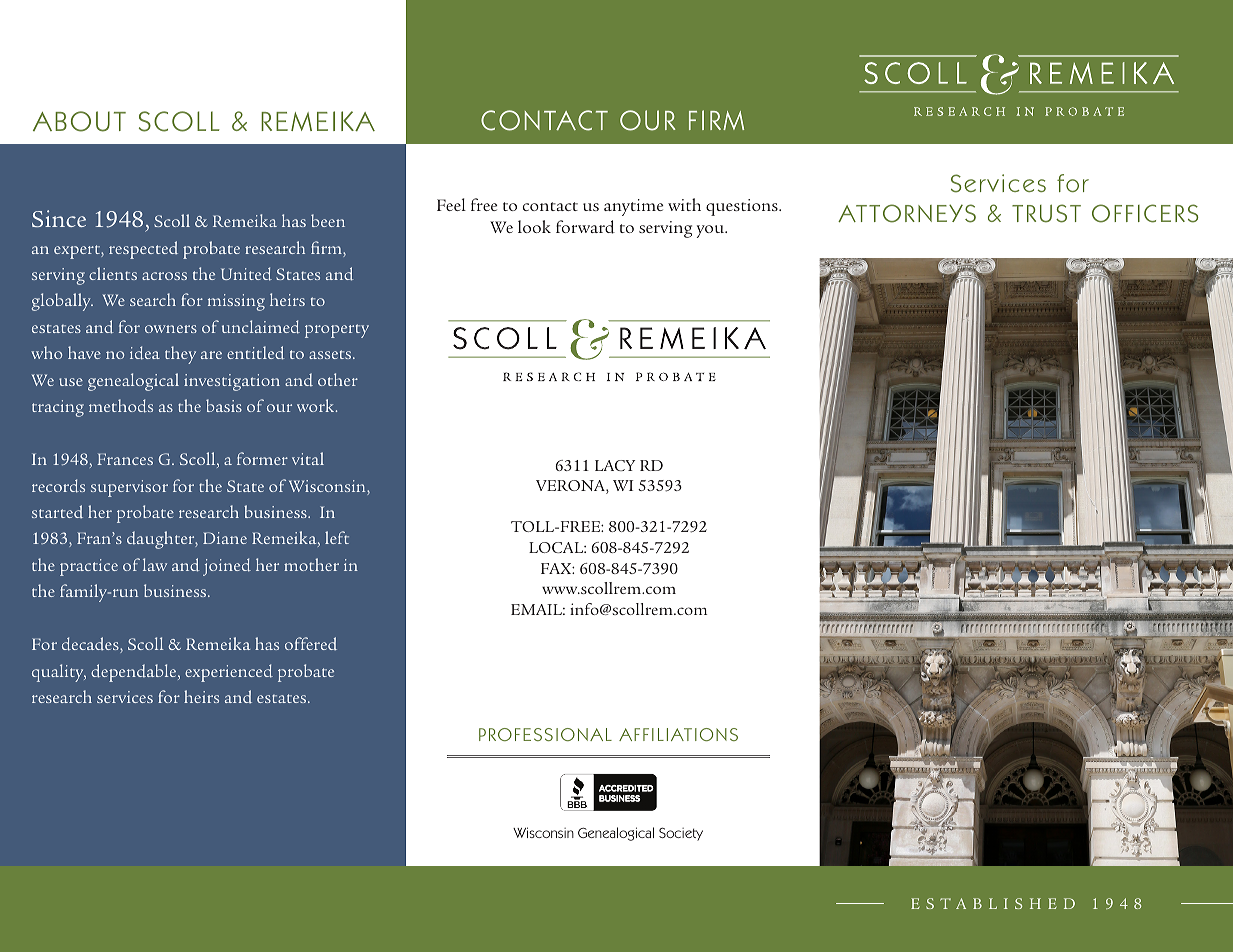  I want to click on property, so click(337, 331).
